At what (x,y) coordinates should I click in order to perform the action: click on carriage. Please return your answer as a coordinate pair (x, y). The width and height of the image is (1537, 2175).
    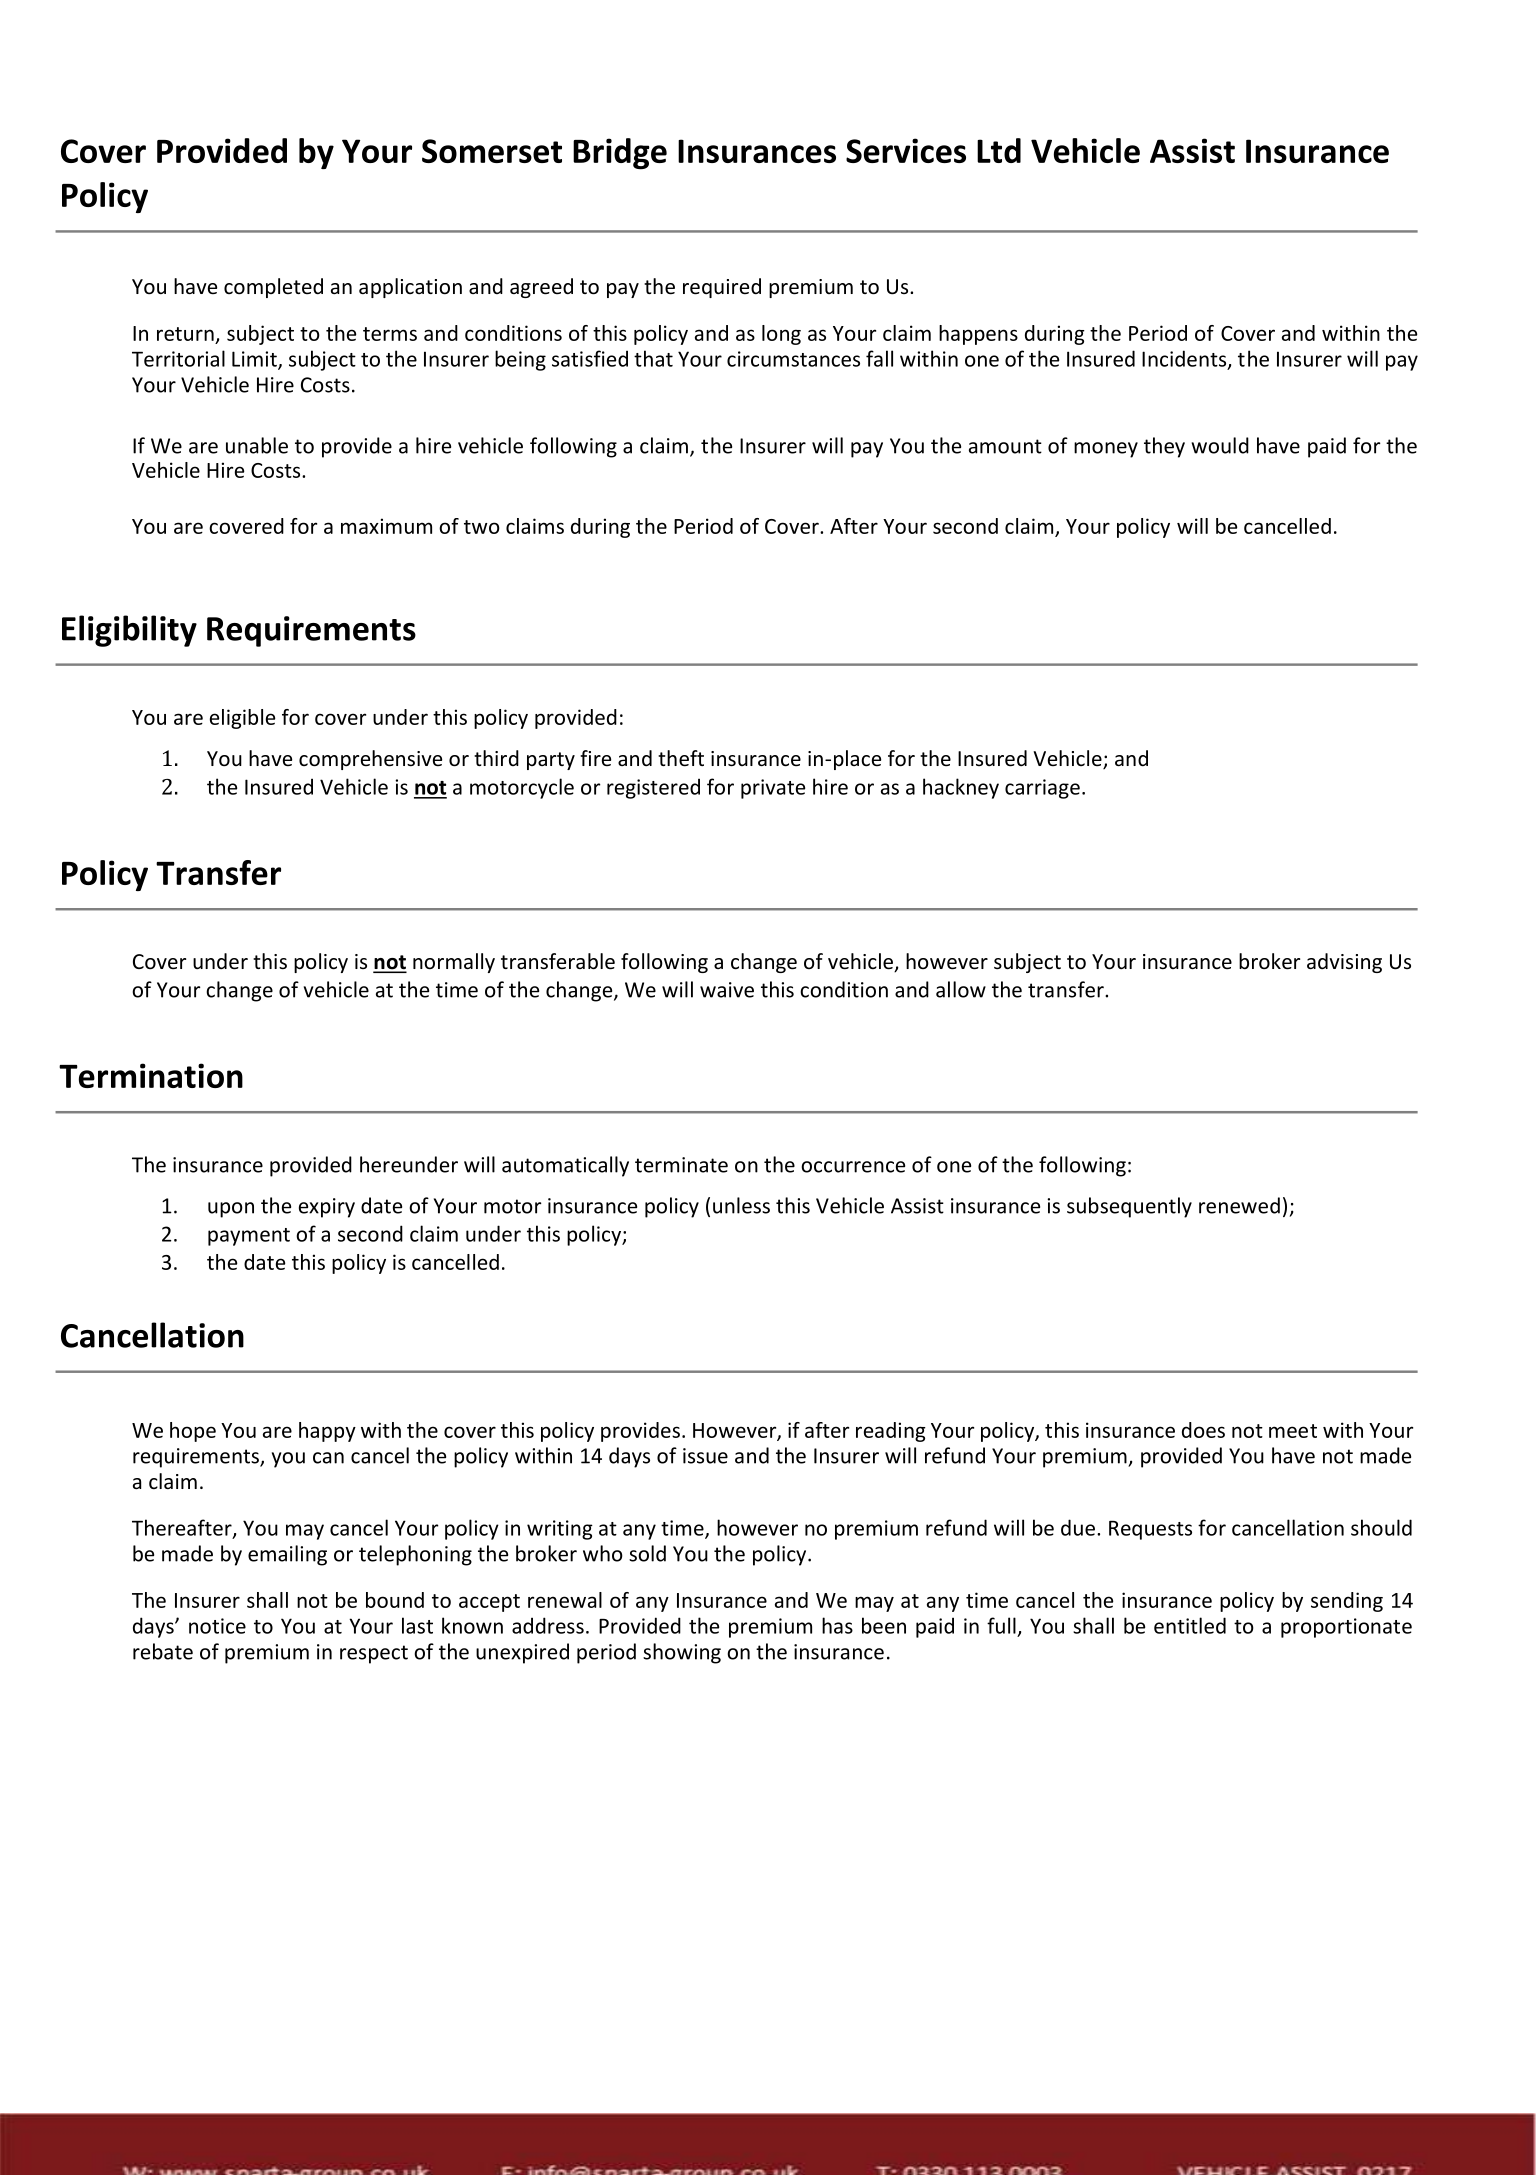
    Looking at the image, I should click on (1042, 789).
